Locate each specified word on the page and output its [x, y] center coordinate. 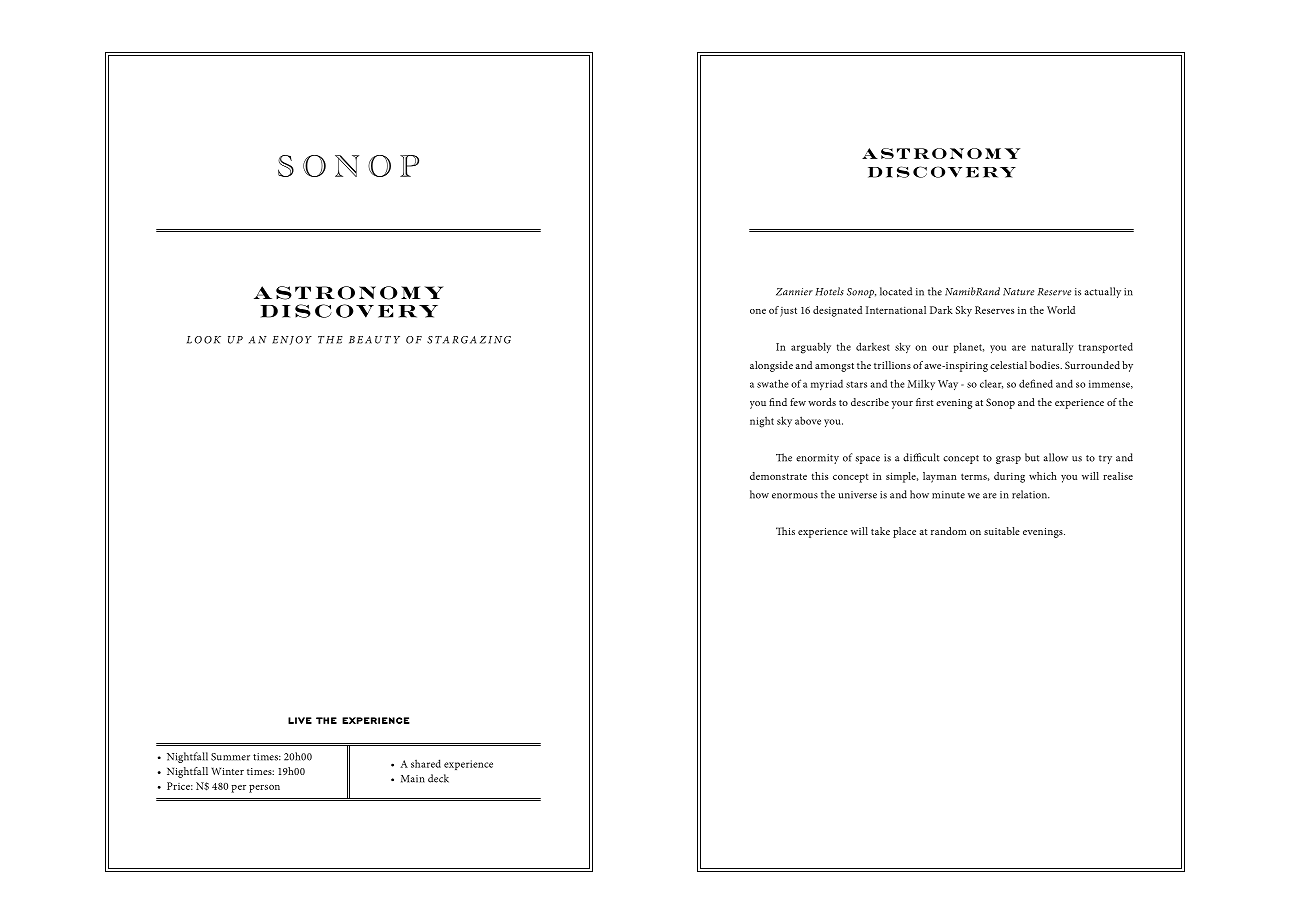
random [949, 531]
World [1061, 310]
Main [413, 779]
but [1032, 457]
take [880, 531]
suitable [1002, 531]
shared [426, 763]
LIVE [300, 720]
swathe [772, 383]
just [788, 312]
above [808, 420]
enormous [795, 496]
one [758, 311]
